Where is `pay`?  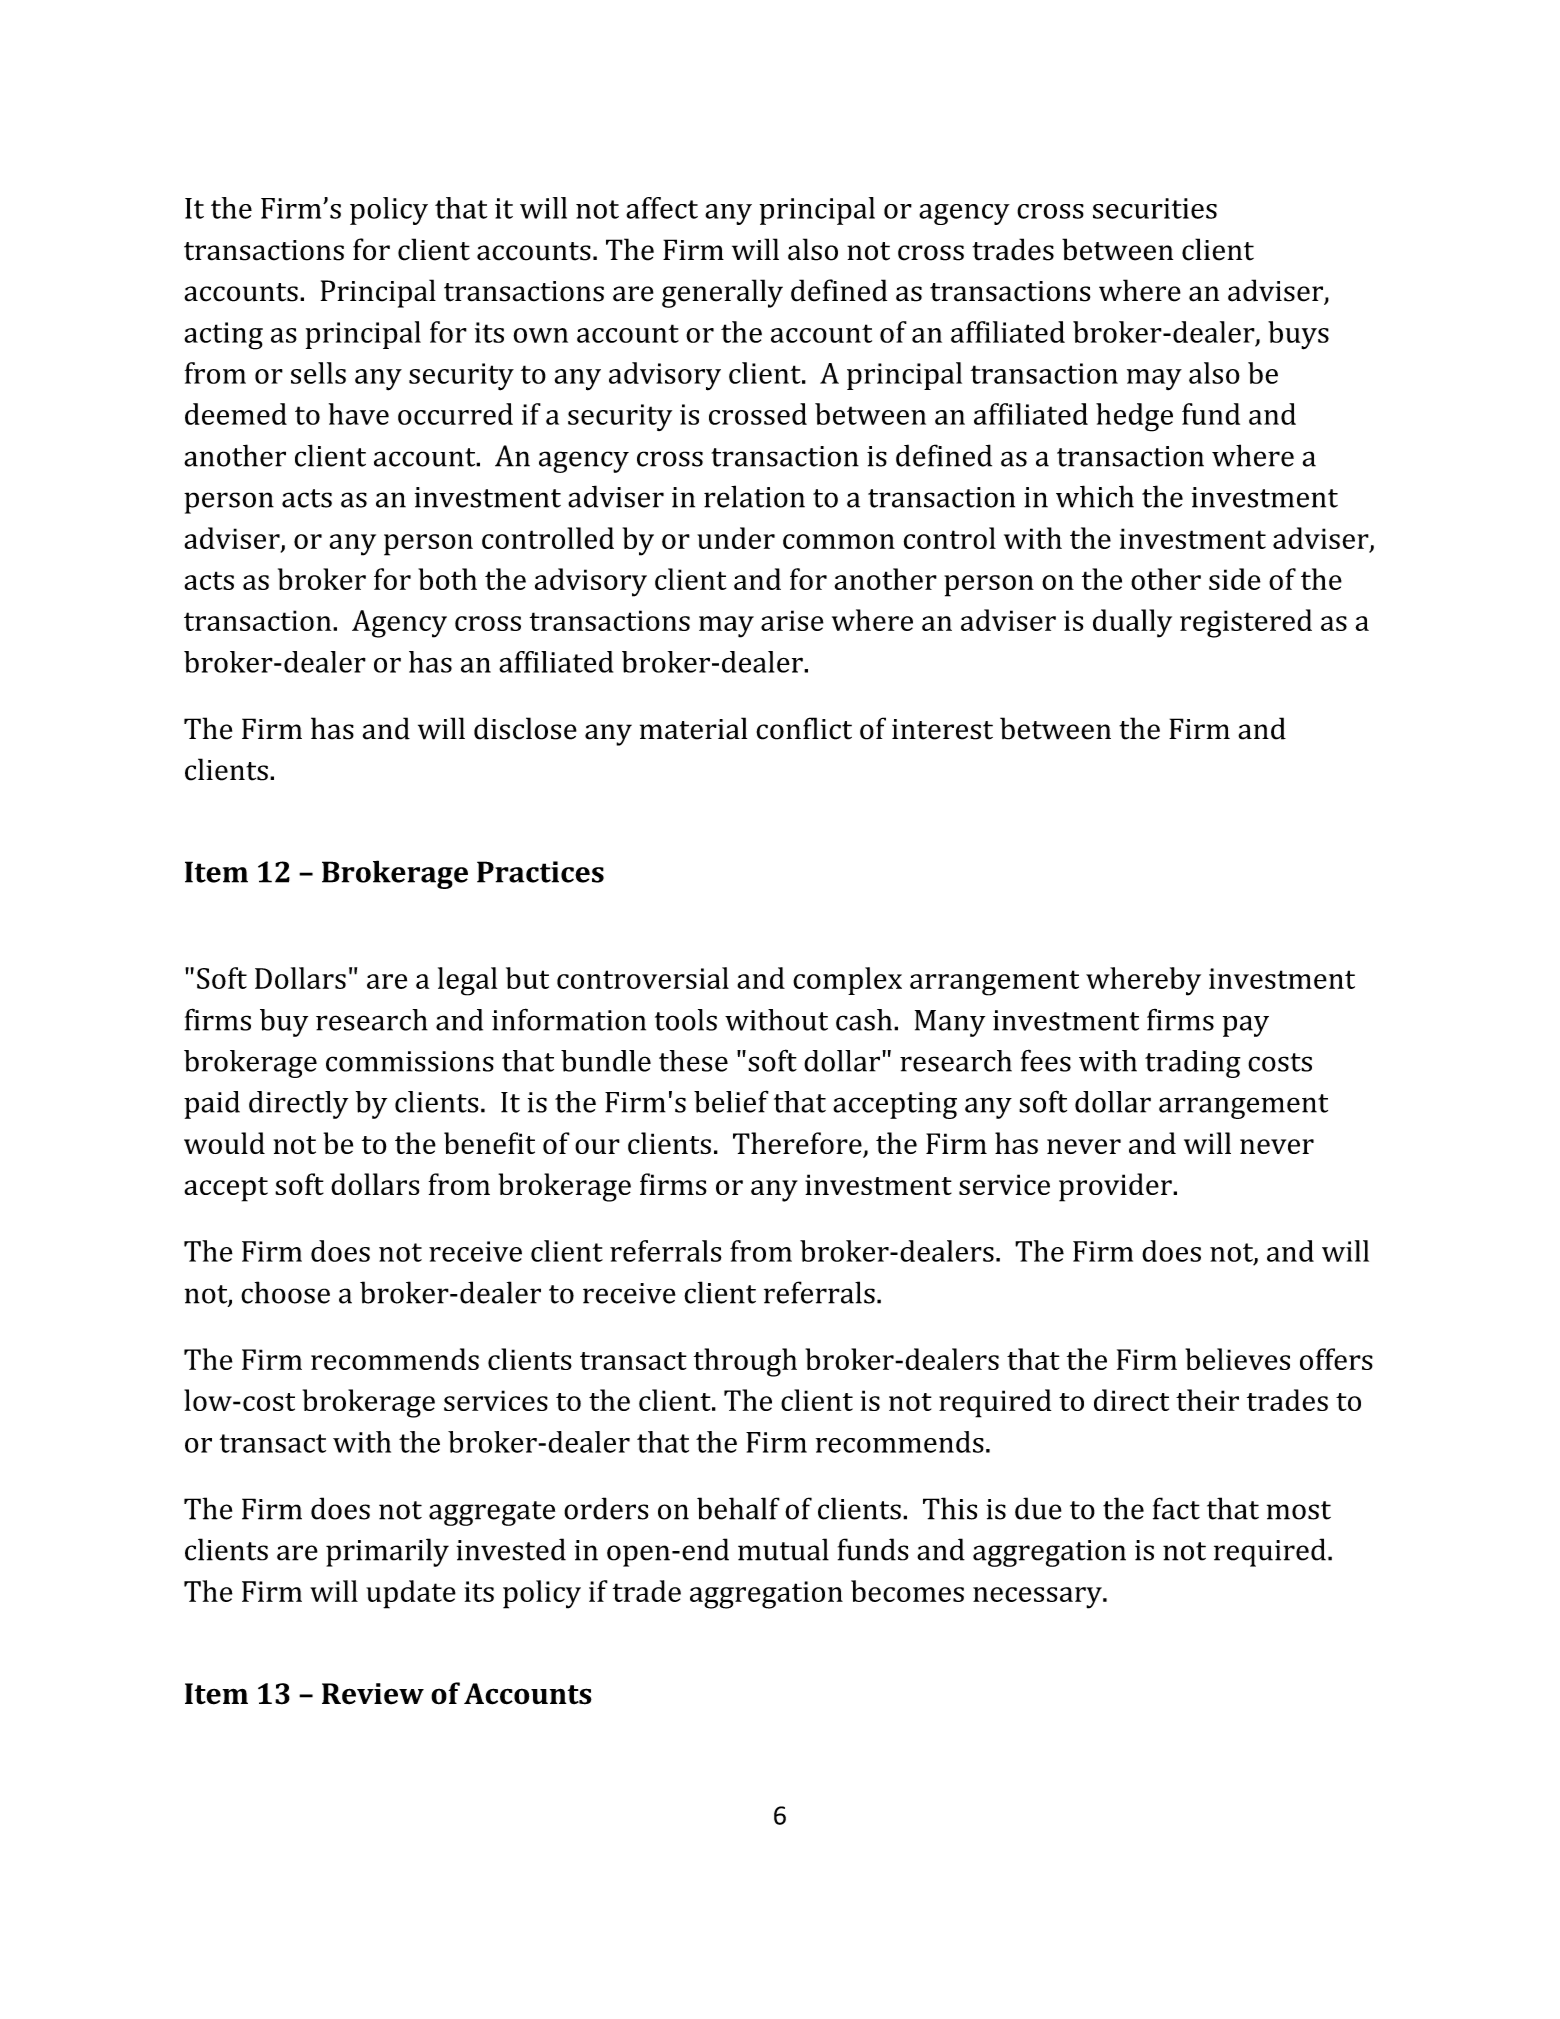
pay is located at coordinates (1246, 1026).
